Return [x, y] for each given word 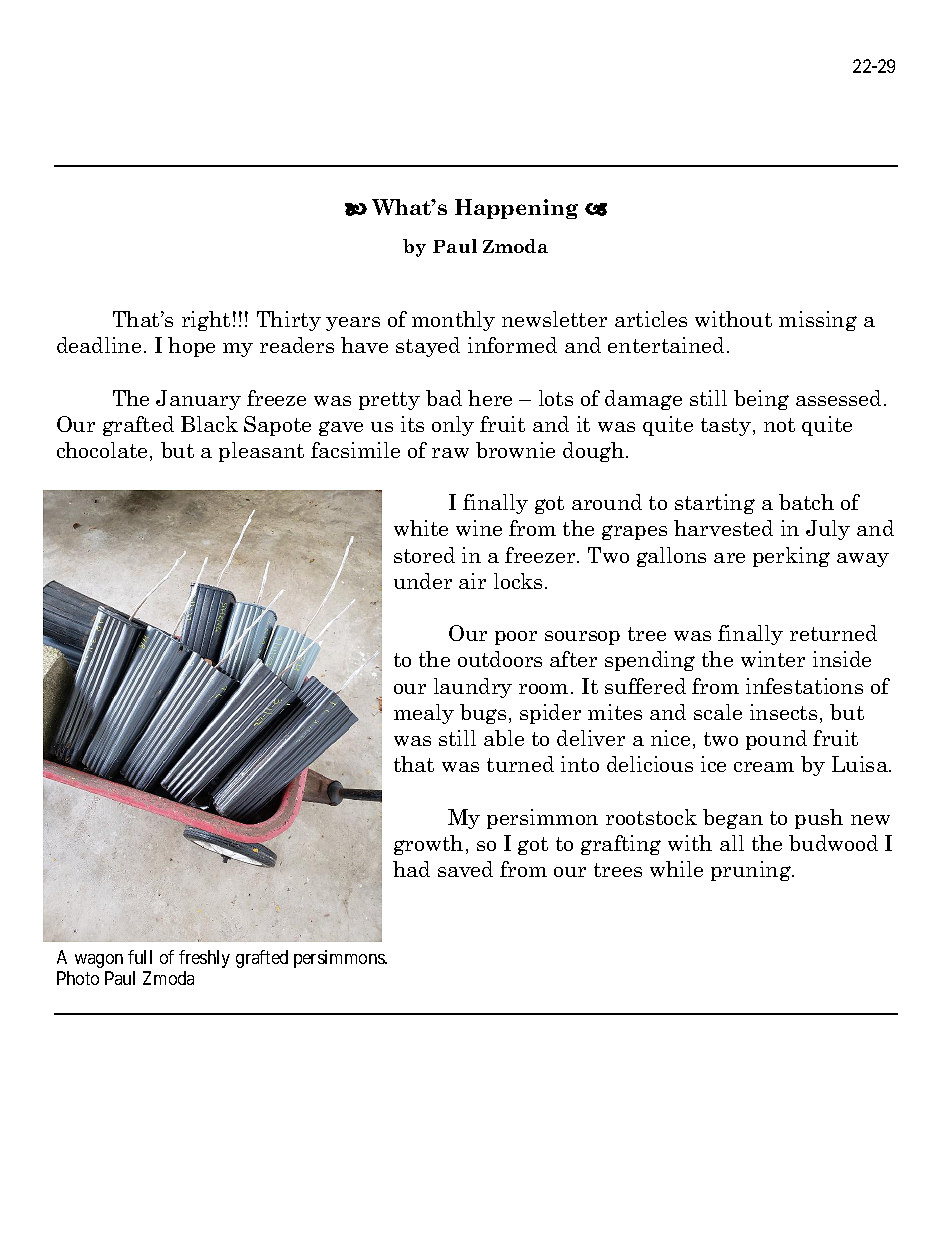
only [453, 426]
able [504, 738]
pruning [752, 871]
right [206, 321]
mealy [424, 714]
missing [818, 321]
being [761, 400]
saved [465, 869]
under [423, 581]
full [140, 957]
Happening [516, 209]
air [472, 581]
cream [764, 767]
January [198, 400]
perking [791, 557]
